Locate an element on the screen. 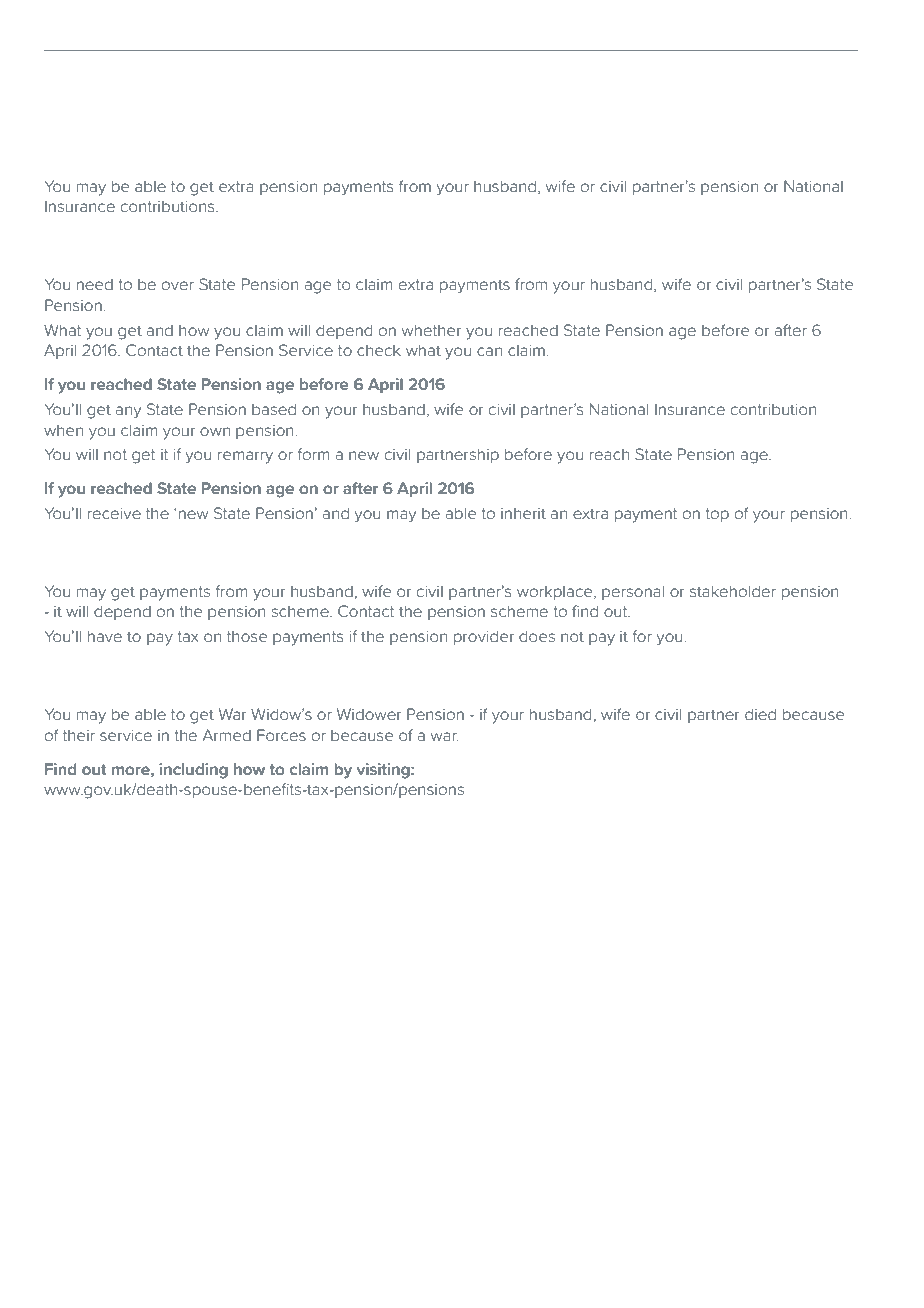 This screenshot has height=1308, width=924. can is located at coordinates (489, 351).
